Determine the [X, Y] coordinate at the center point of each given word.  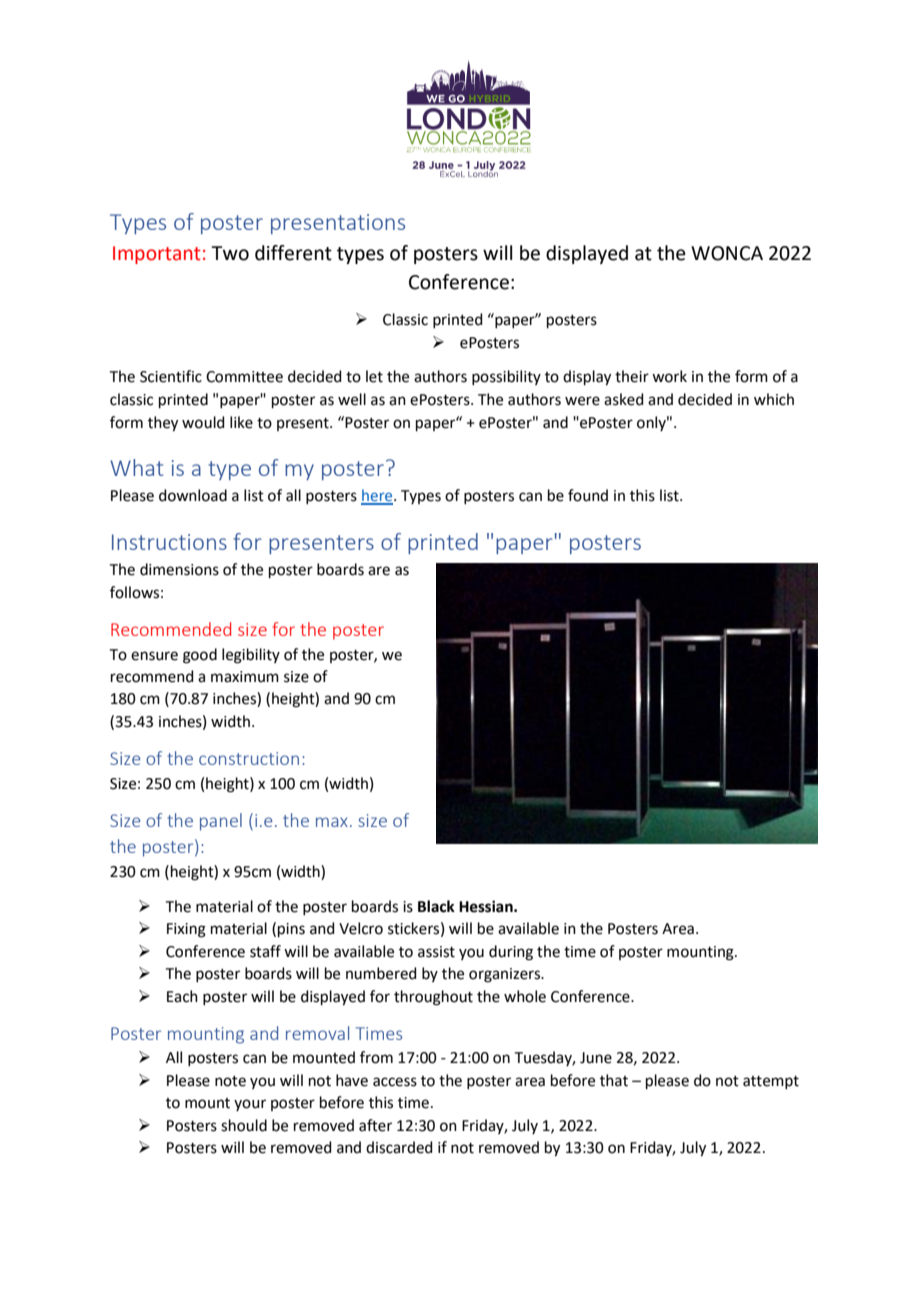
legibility [251, 656]
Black [436, 906]
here [378, 496]
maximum [245, 677]
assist [436, 952]
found [588, 495]
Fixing [186, 930]
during [511, 953]
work [669, 376]
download [193, 495]
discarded [399, 1147]
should [244, 1125]
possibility [506, 377]
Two [230, 253]
